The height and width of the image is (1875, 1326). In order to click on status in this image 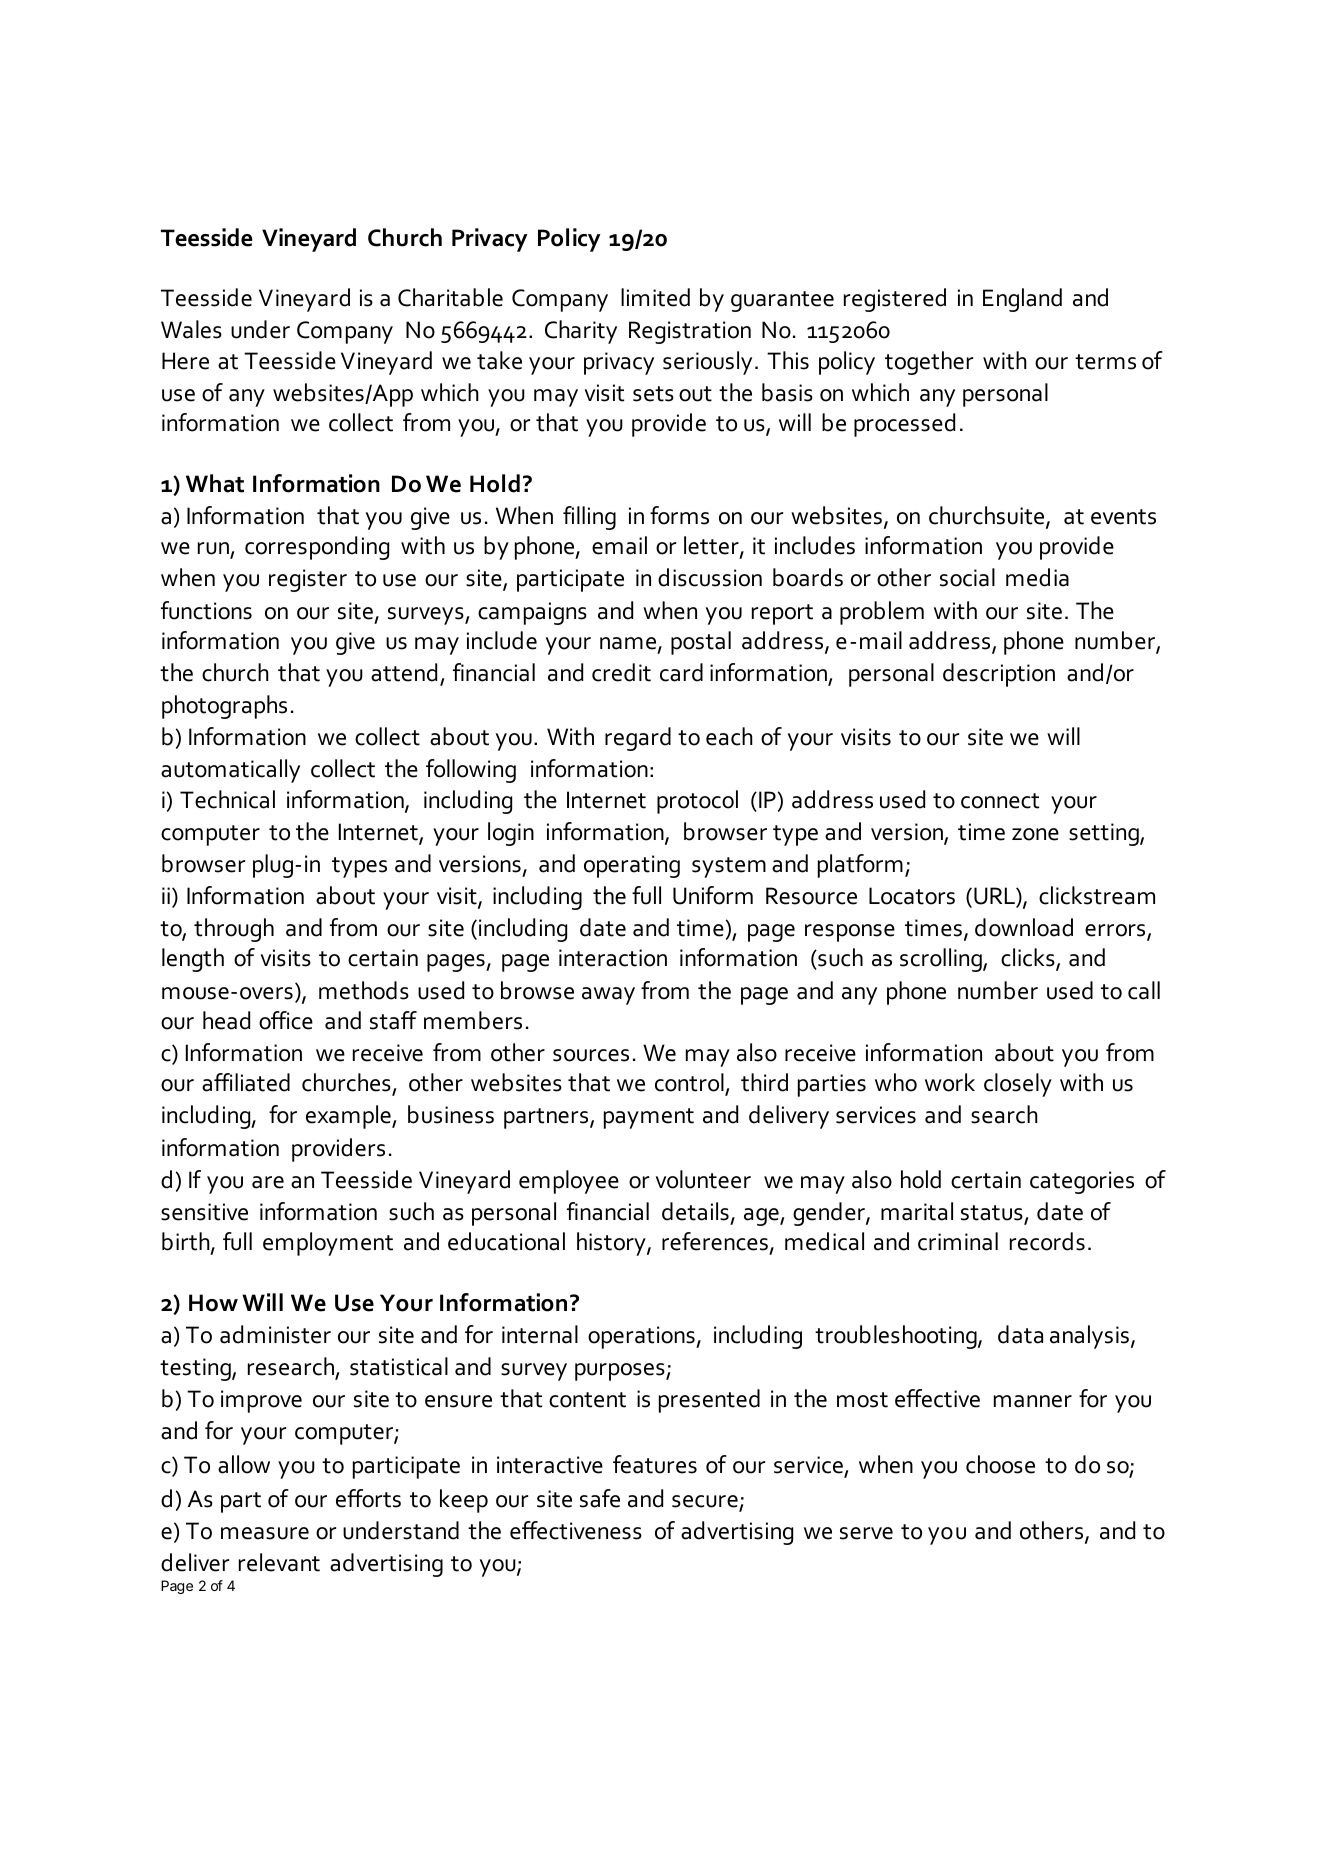, I will do `click(992, 1213)`.
